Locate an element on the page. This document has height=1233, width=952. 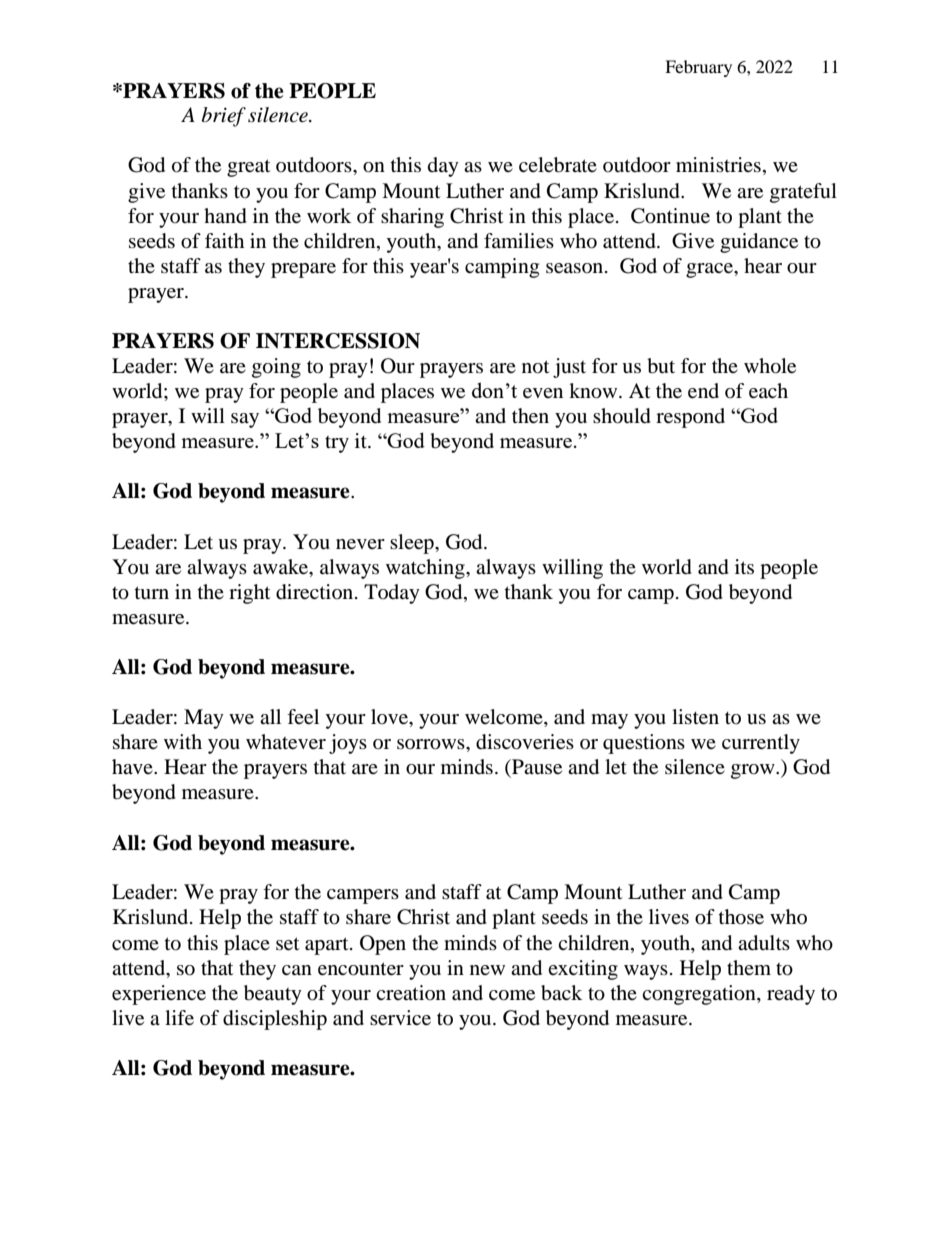
grace is located at coordinates (711, 270).
